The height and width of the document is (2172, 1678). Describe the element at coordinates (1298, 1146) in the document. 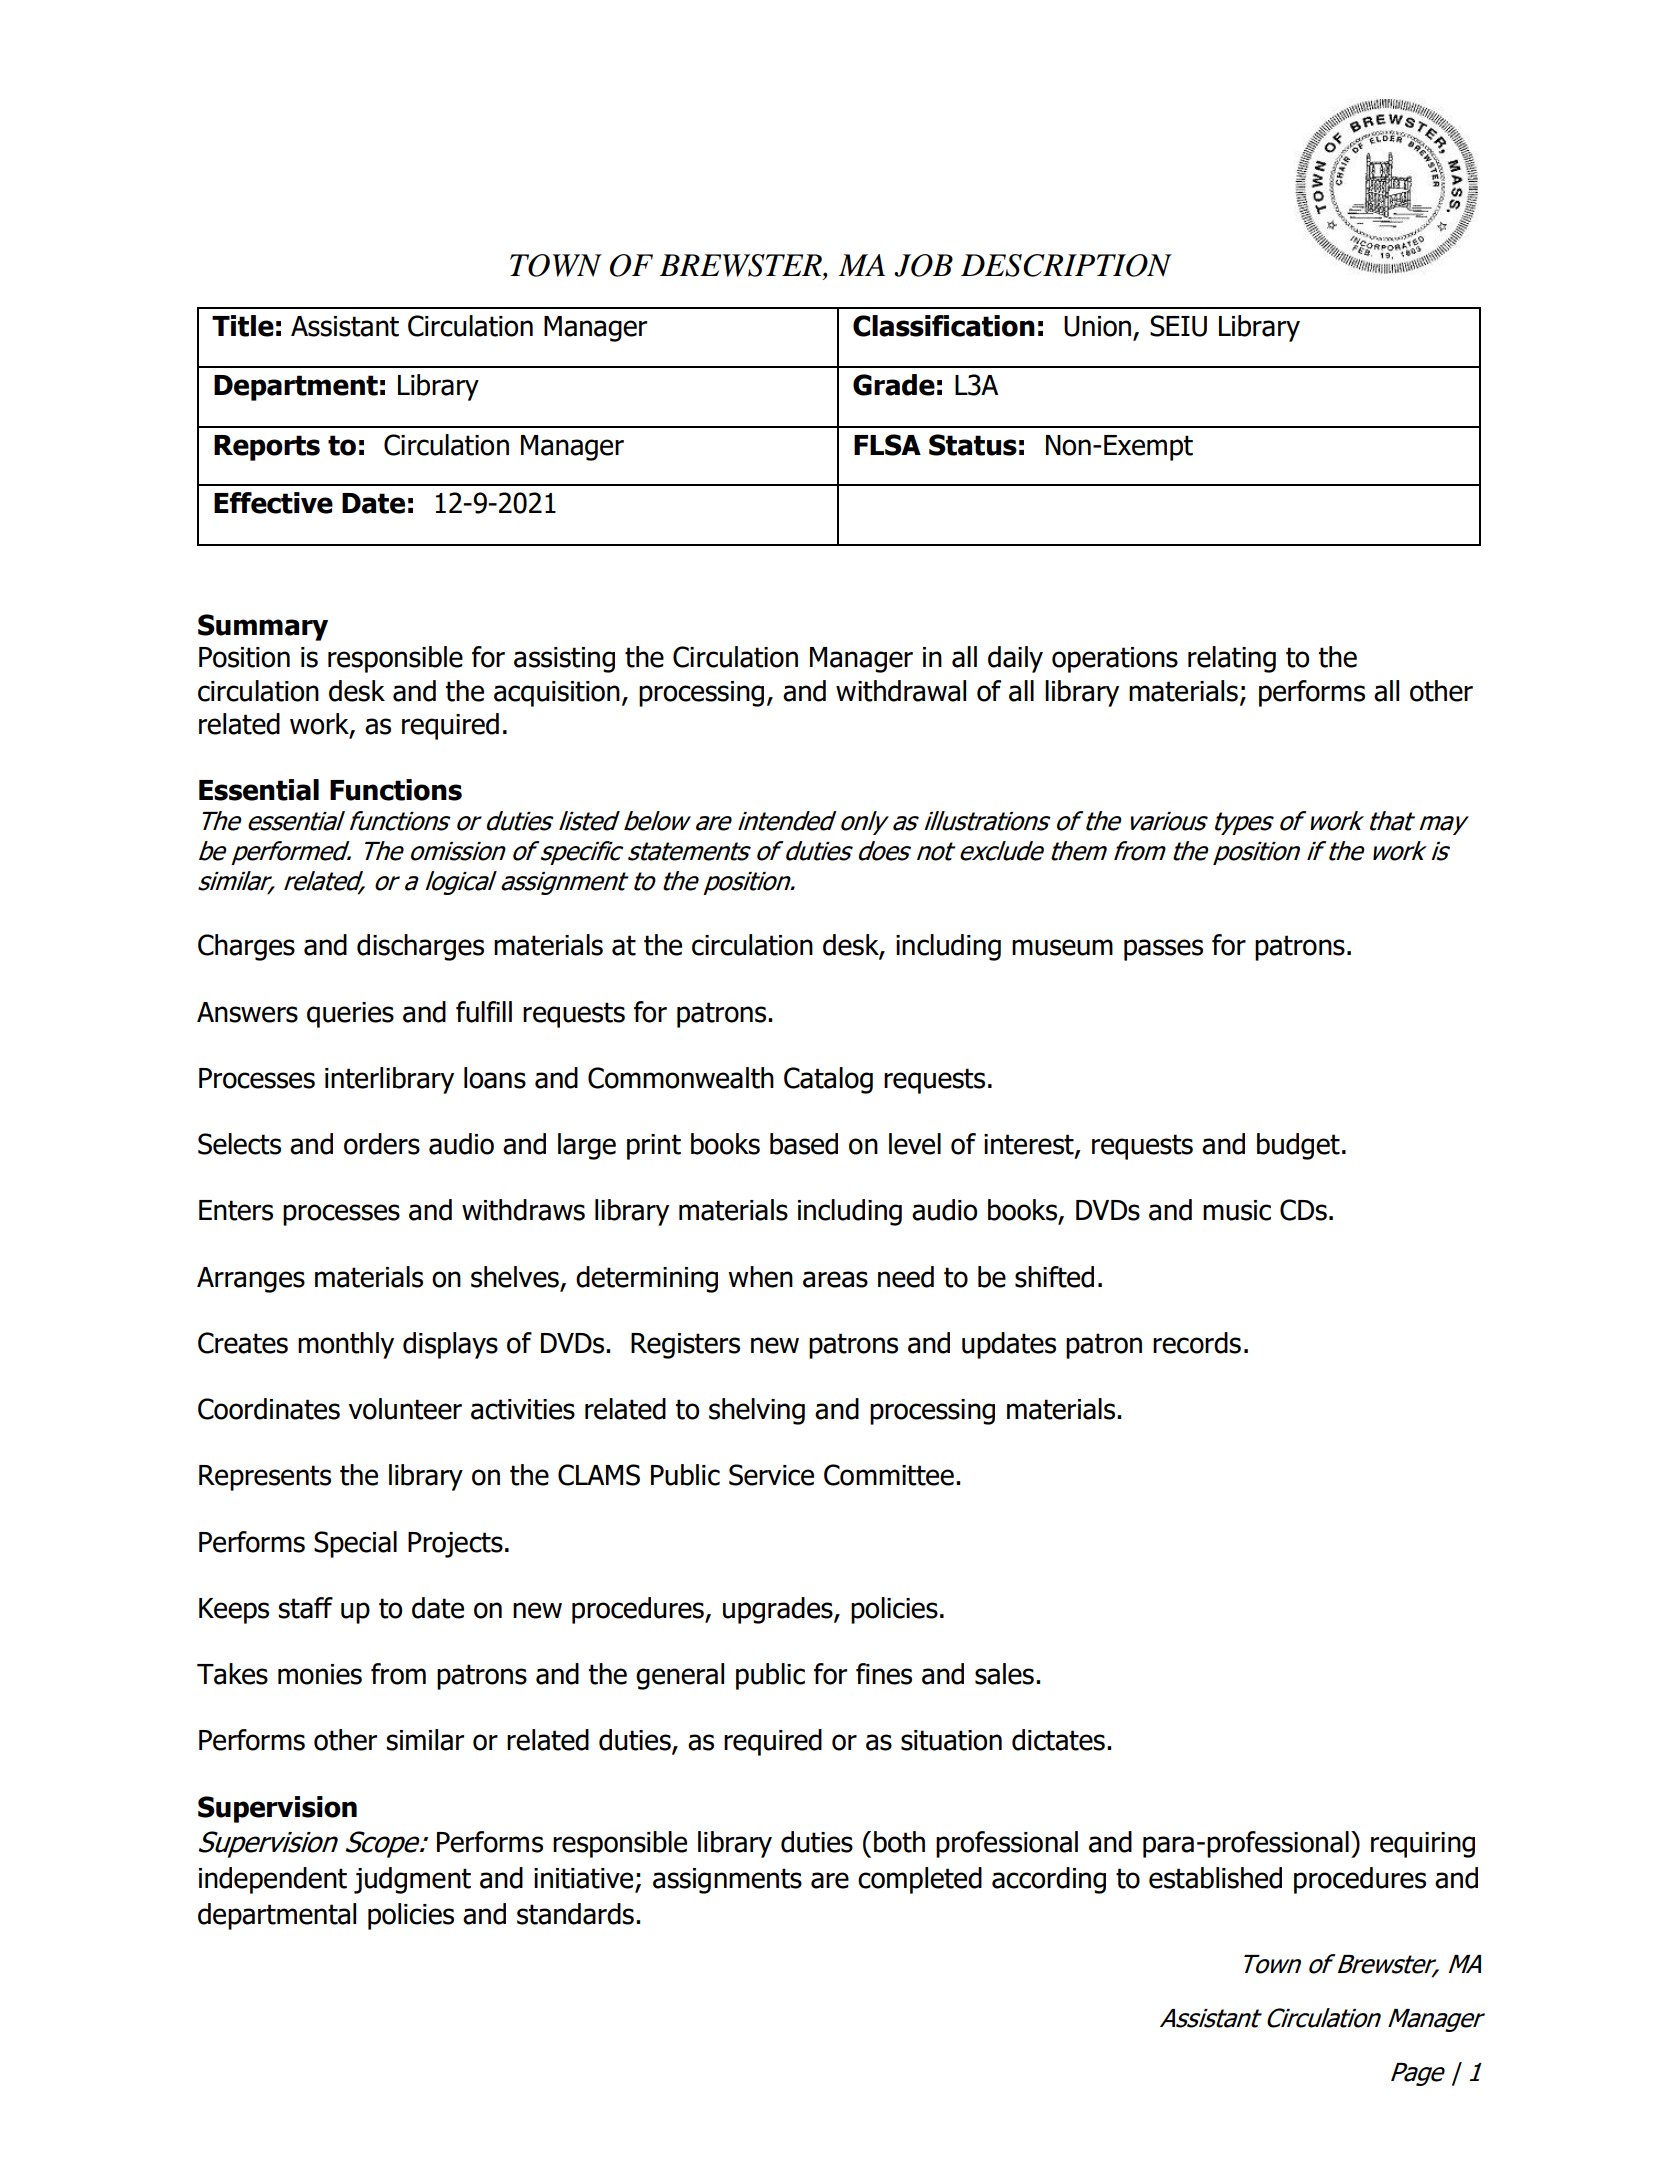

I see `budget` at that location.
